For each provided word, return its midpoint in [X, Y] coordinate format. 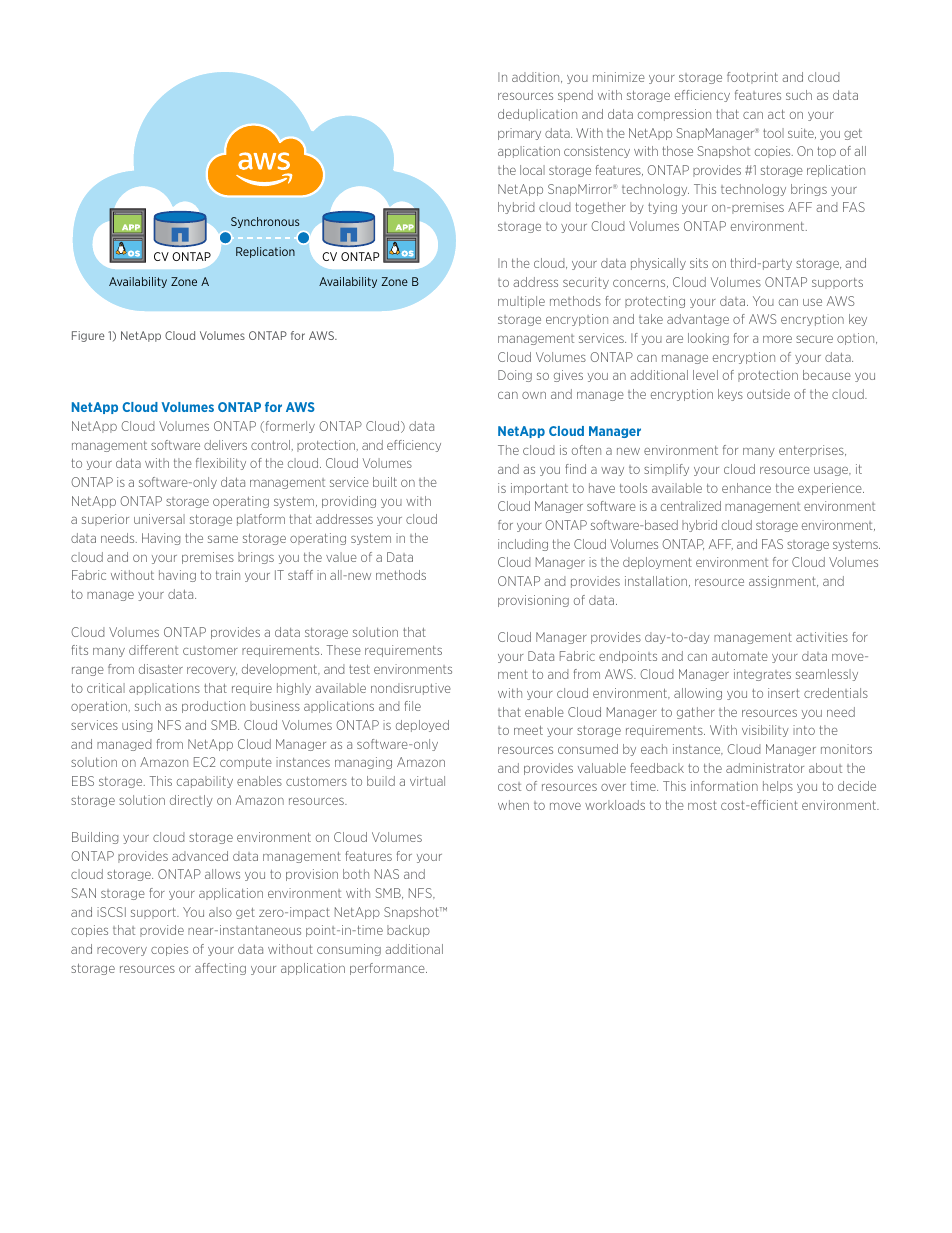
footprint [752, 78]
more [777, 339]
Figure [88, 336]
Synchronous [265, 222]
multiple [521, 302]
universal [159, 519]
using [137, 726]
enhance [746, 488]
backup [408, 931]
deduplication [537, 115]
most [702, 805]
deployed [422, 726]
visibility [765, 731]
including [523, 545]
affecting [220, 969]
